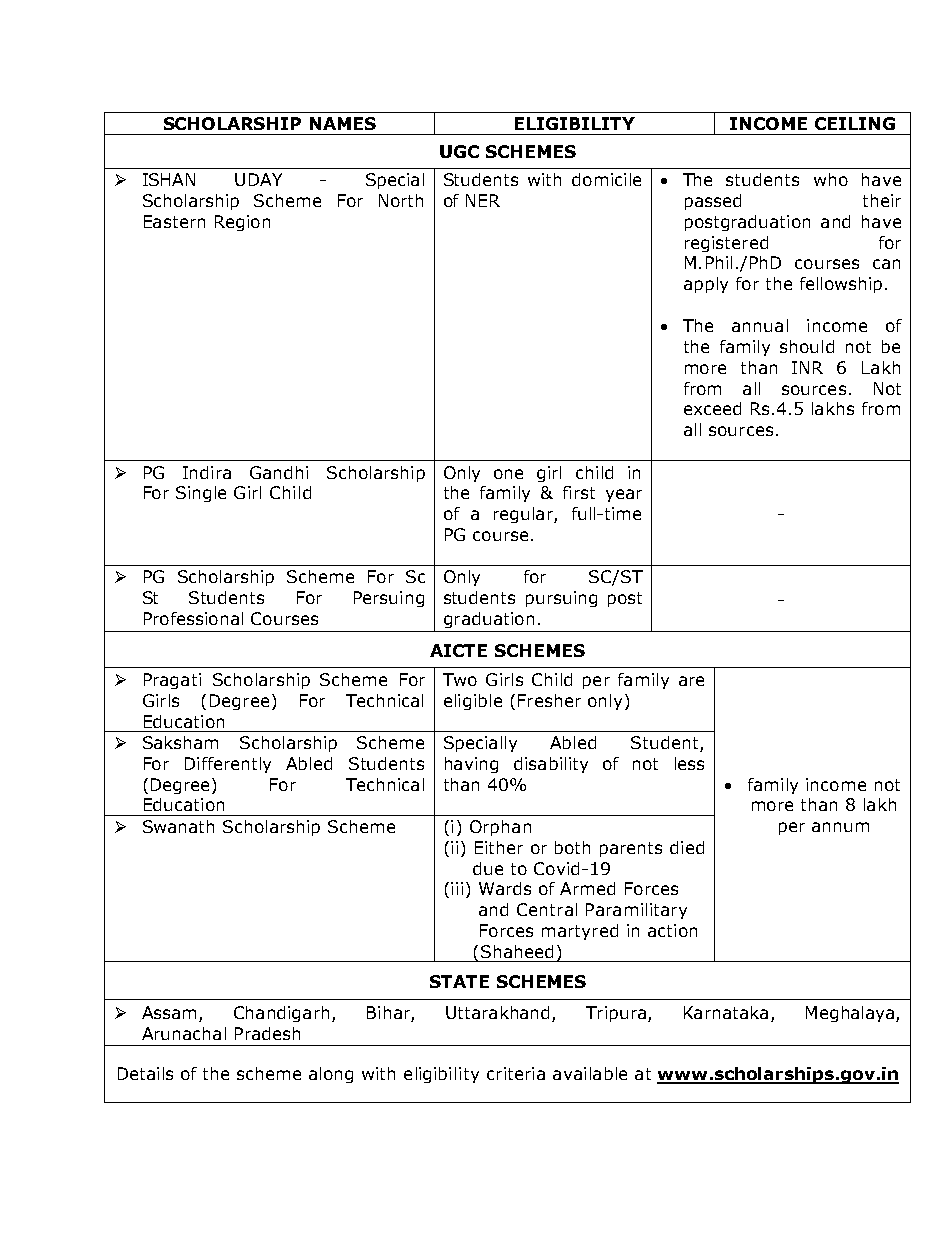 The height and width of the screenshot is (1233, 952). What do you see at coordinates (201, 494) in the screenshot?
I see `Single` at bounding box center [201, 494].
